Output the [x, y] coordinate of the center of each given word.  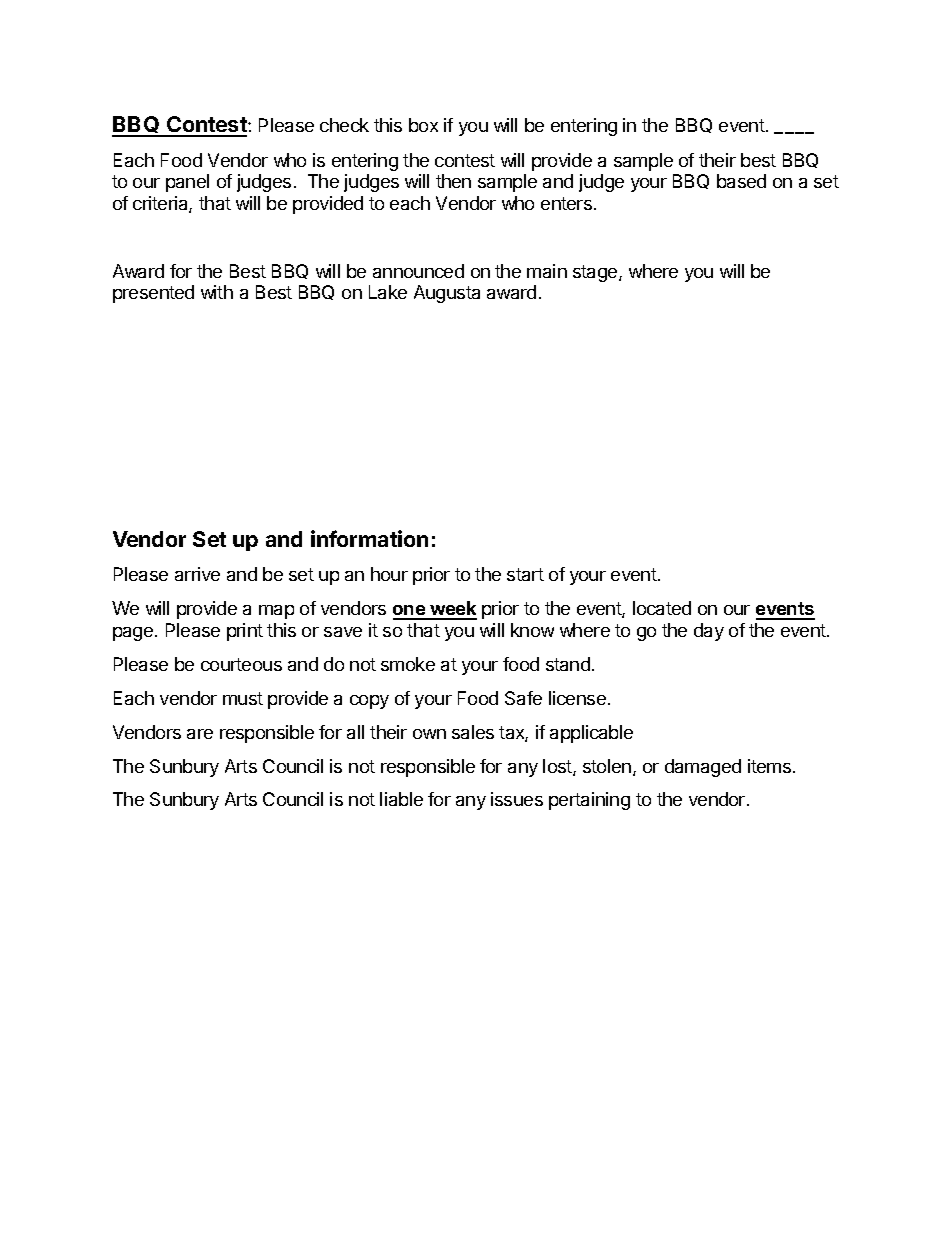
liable [401, 799]
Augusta [447, 294]
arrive [197, 574]
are [200, 734]
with [217, 292]
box [423, 125]
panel [187, 183]
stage [596, 273]
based [741, 181]
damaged [703, 768]
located [662, 608]
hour [389, 574]
